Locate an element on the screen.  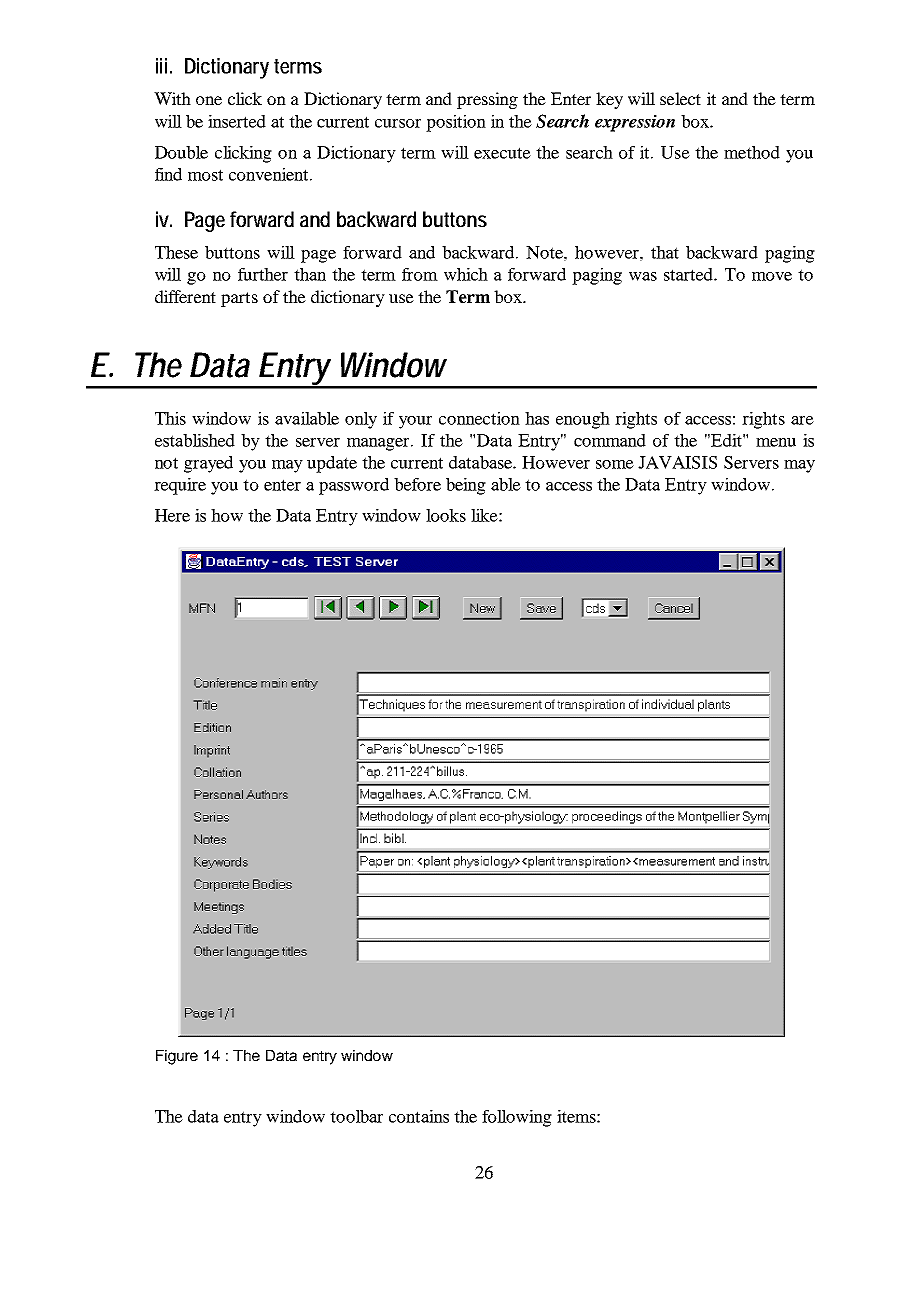
following is located at coordinates (517, 1118).
